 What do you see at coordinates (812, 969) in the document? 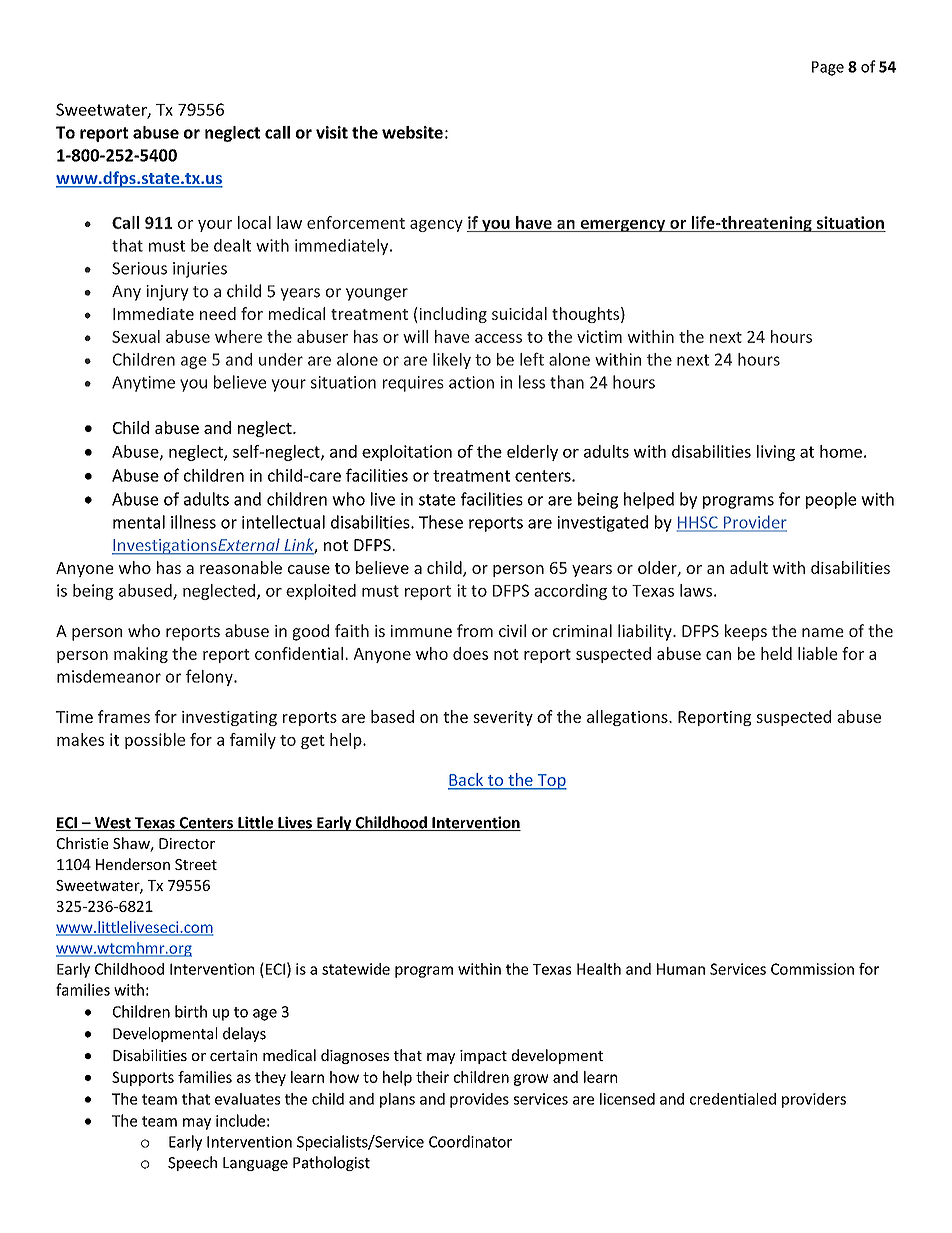
I see `Commission` at bounding box center [812, 969].
